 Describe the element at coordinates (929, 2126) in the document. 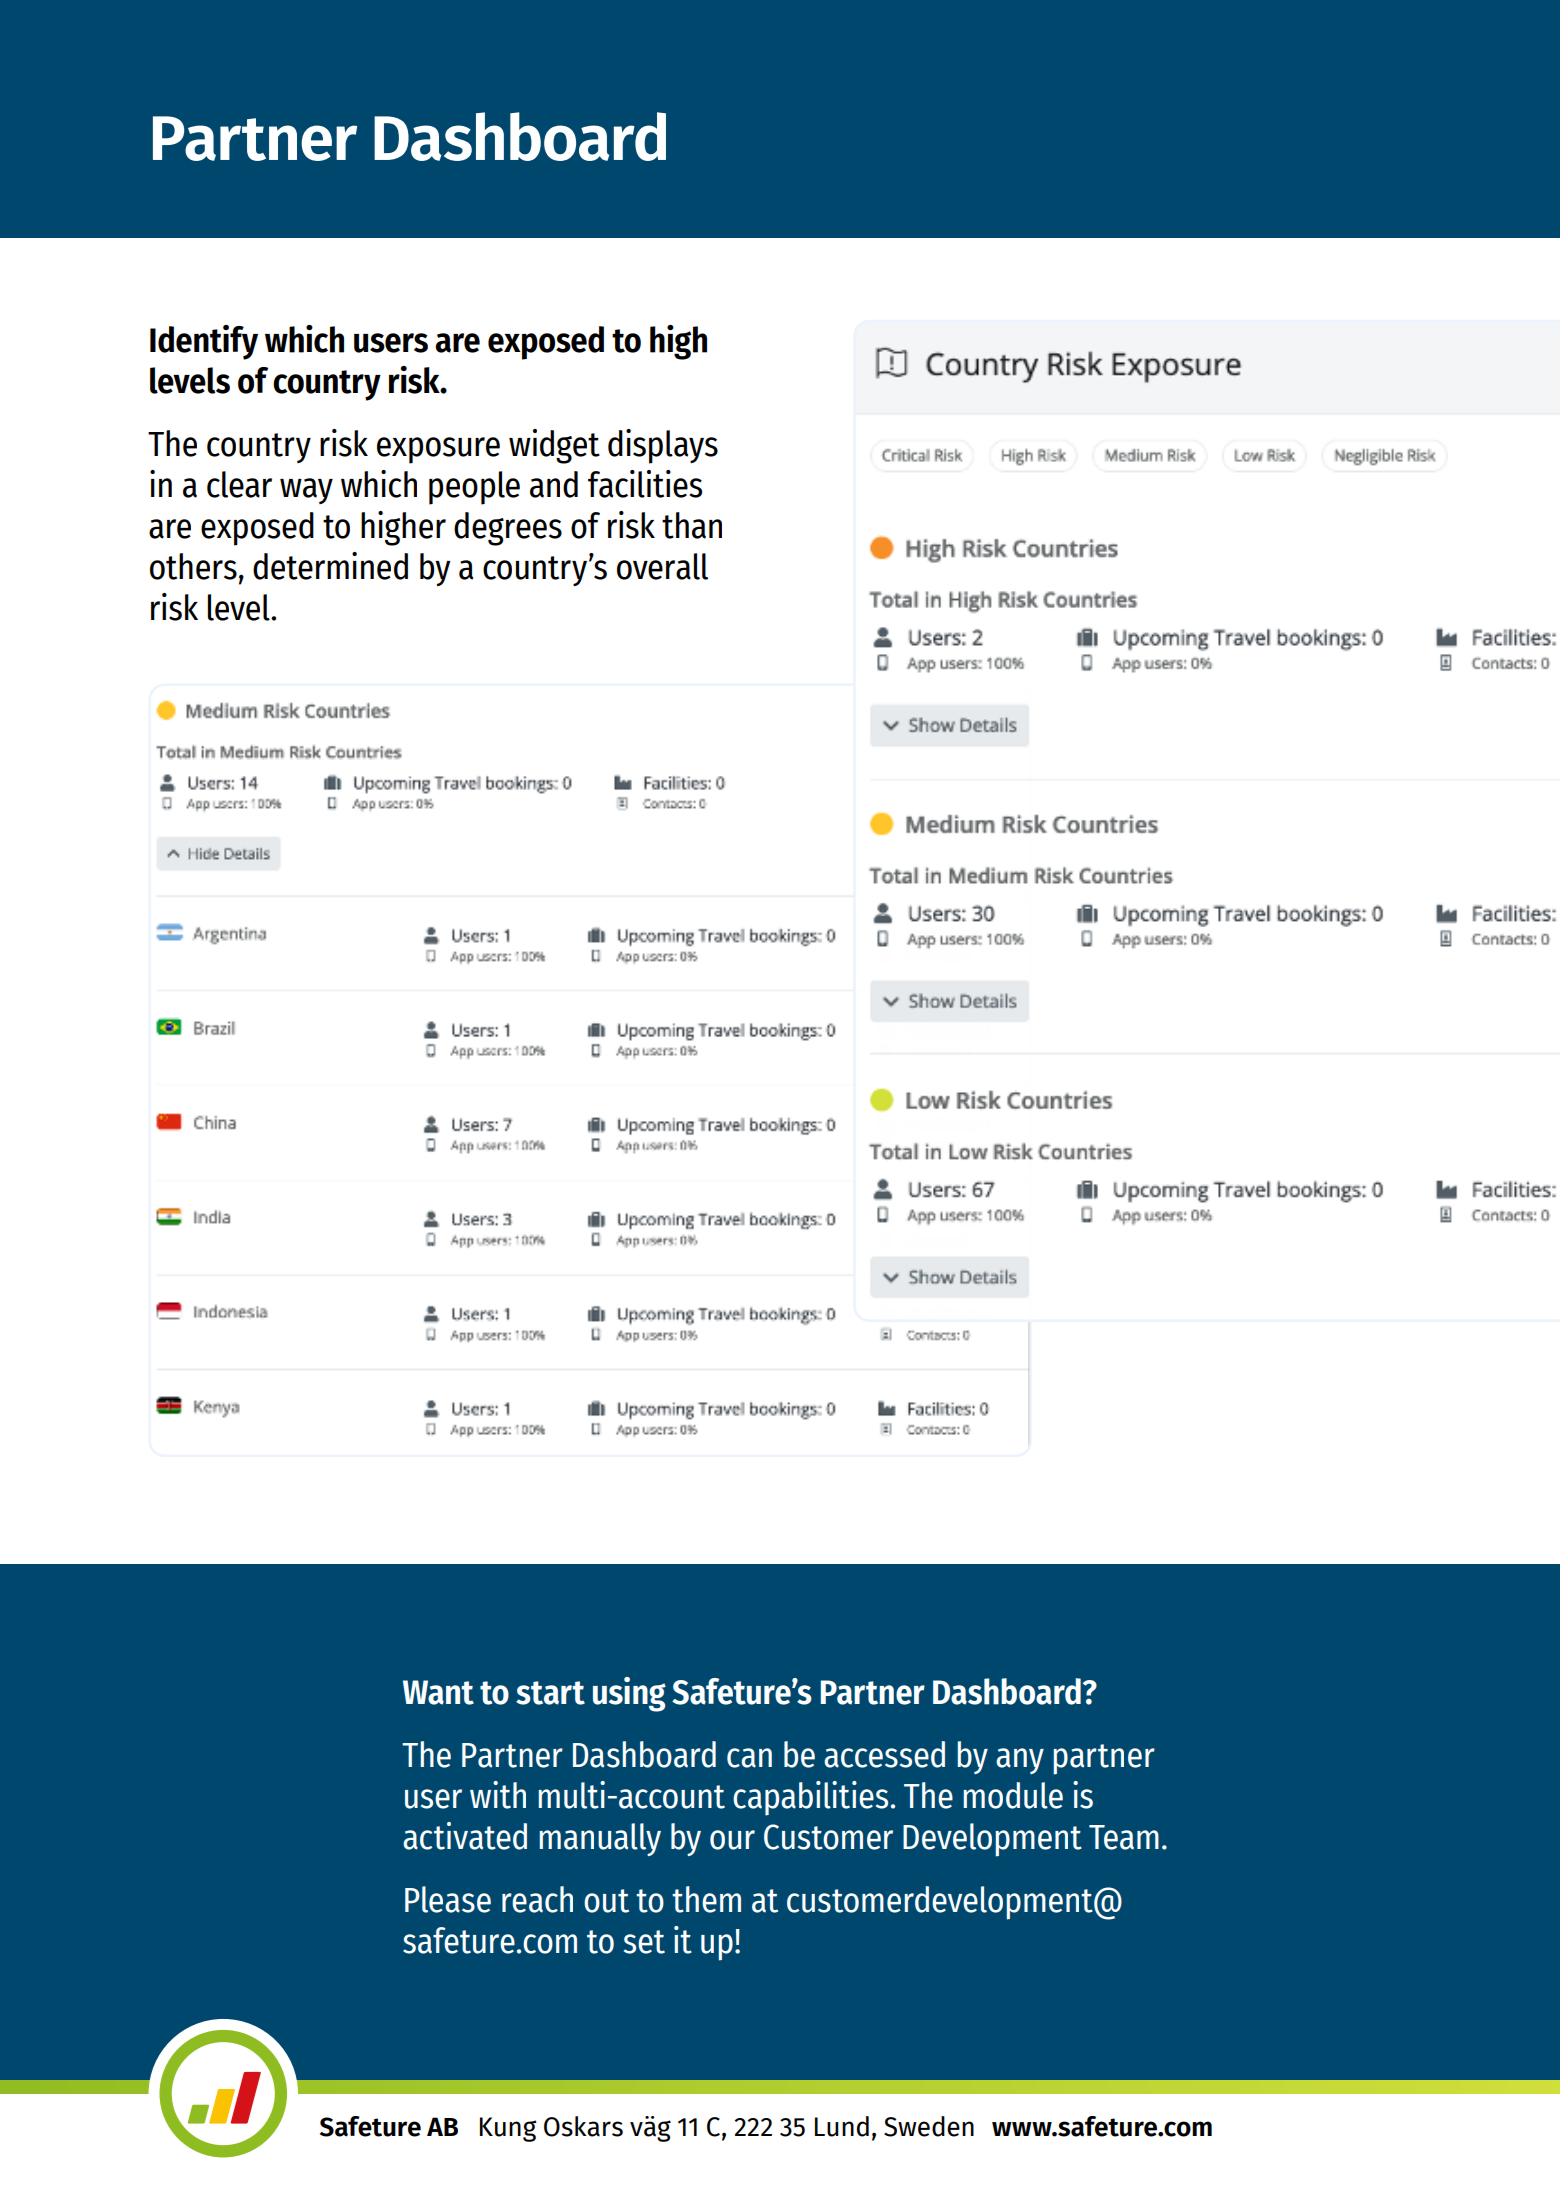

I see `Sweden` at that location.
